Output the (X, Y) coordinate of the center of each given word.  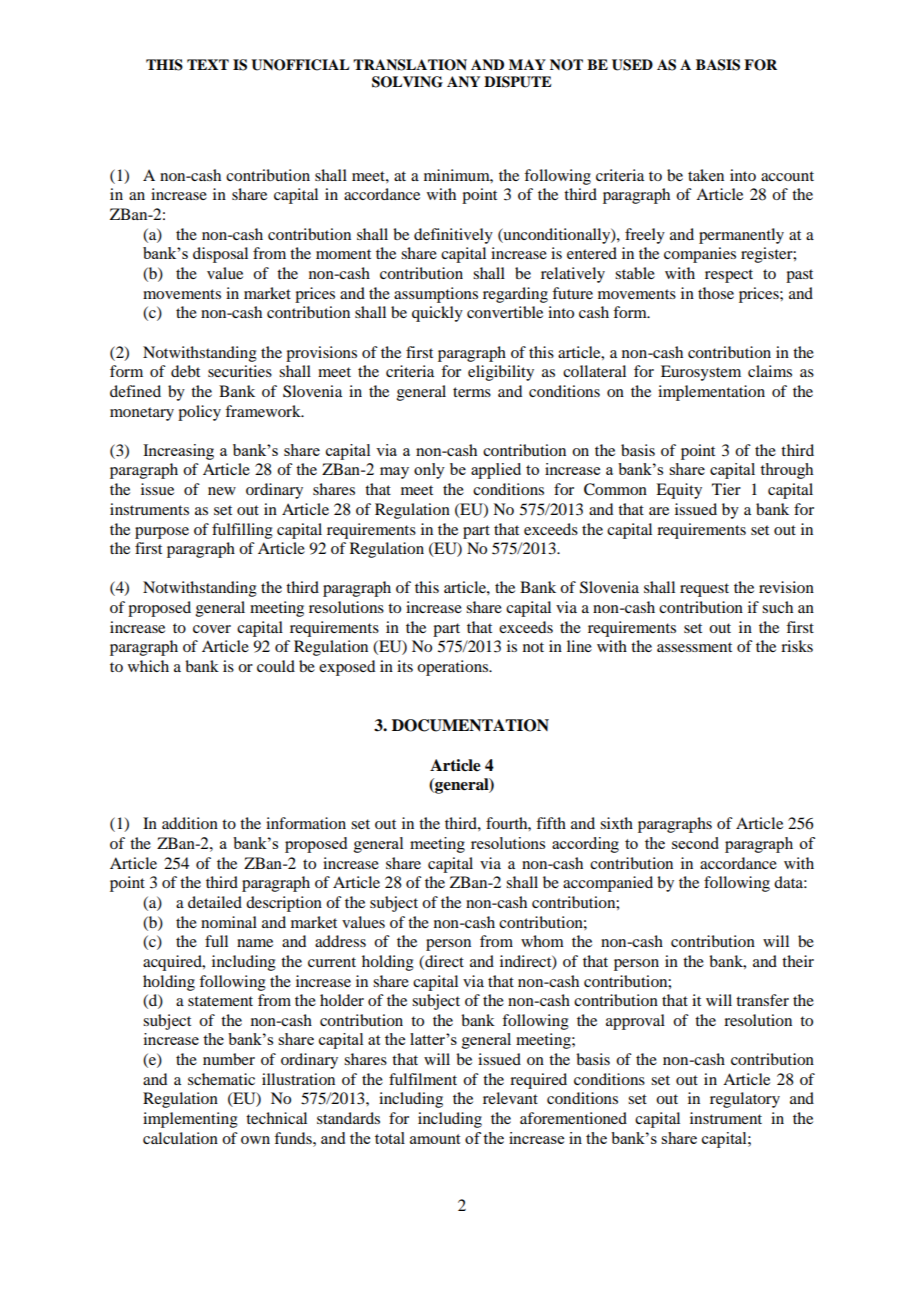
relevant (510, 1098)
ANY (463, 81)
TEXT (208, 64)
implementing (190, 1120)
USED (632, 65)
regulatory (745, 1100)
